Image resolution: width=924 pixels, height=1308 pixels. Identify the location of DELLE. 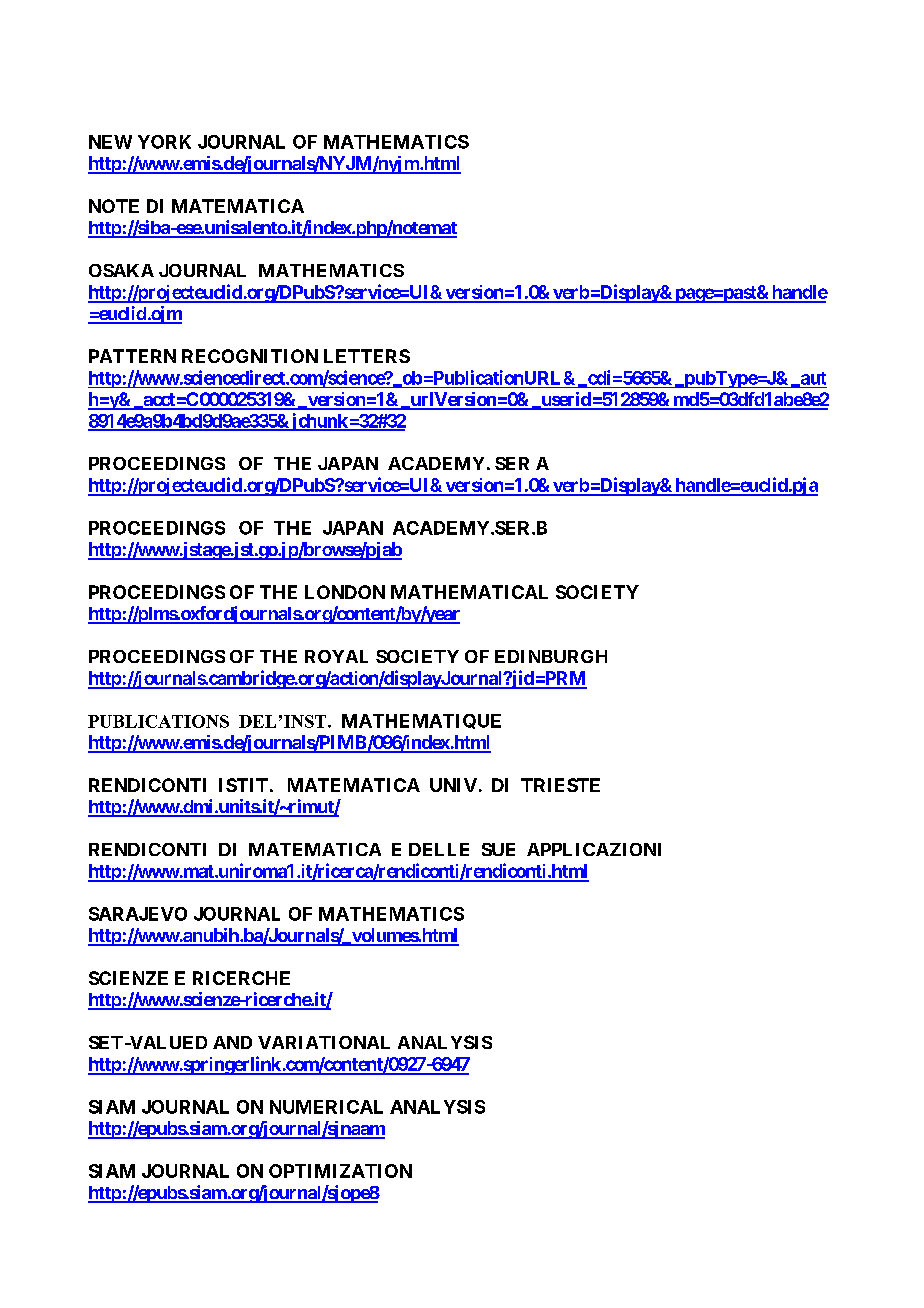
(439, 849).
